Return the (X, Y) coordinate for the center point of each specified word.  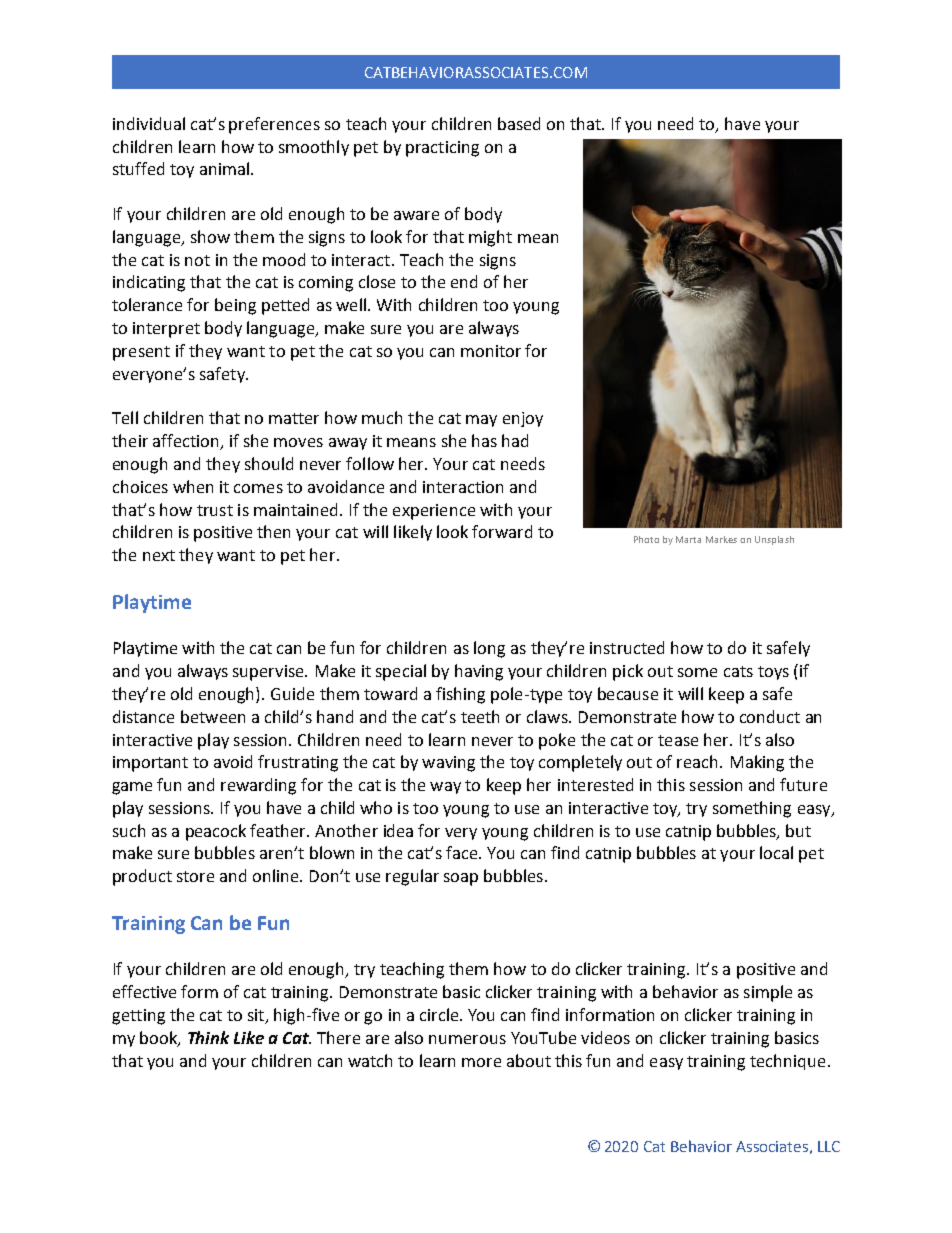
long (489, 649)
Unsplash (774, 540)
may (481, 421)
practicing (442, 149)
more (481, 1062)
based (519, 123)
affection (187, 442)
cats (738, 671)
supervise (269, 673)
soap (461, 879)
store (195, 876)
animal (224, 168)
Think (208, 1037)
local (776, 852)
